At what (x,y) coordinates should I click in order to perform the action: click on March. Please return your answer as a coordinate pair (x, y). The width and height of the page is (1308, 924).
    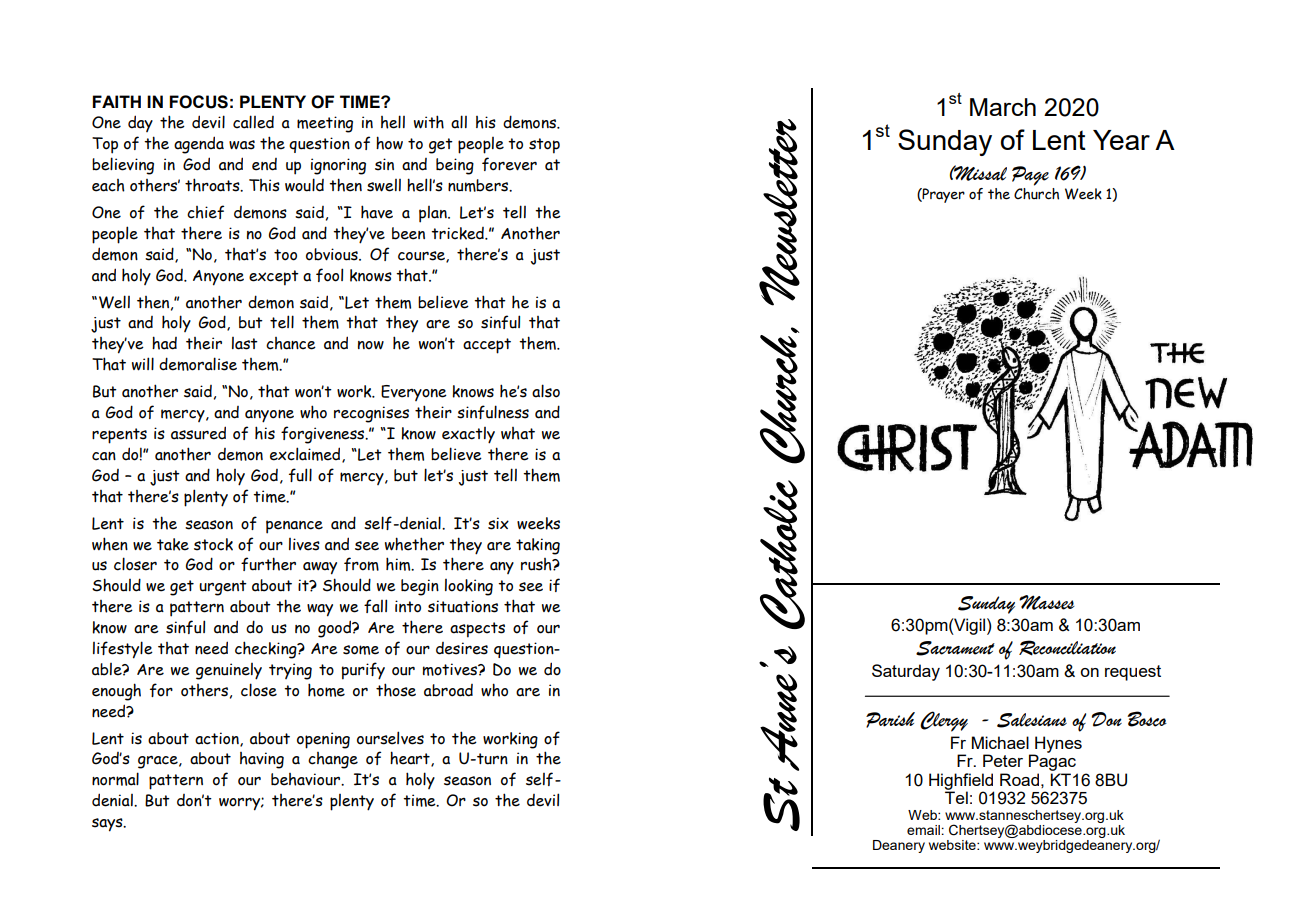
    Looking at the image, I should click on (1003, 107).
